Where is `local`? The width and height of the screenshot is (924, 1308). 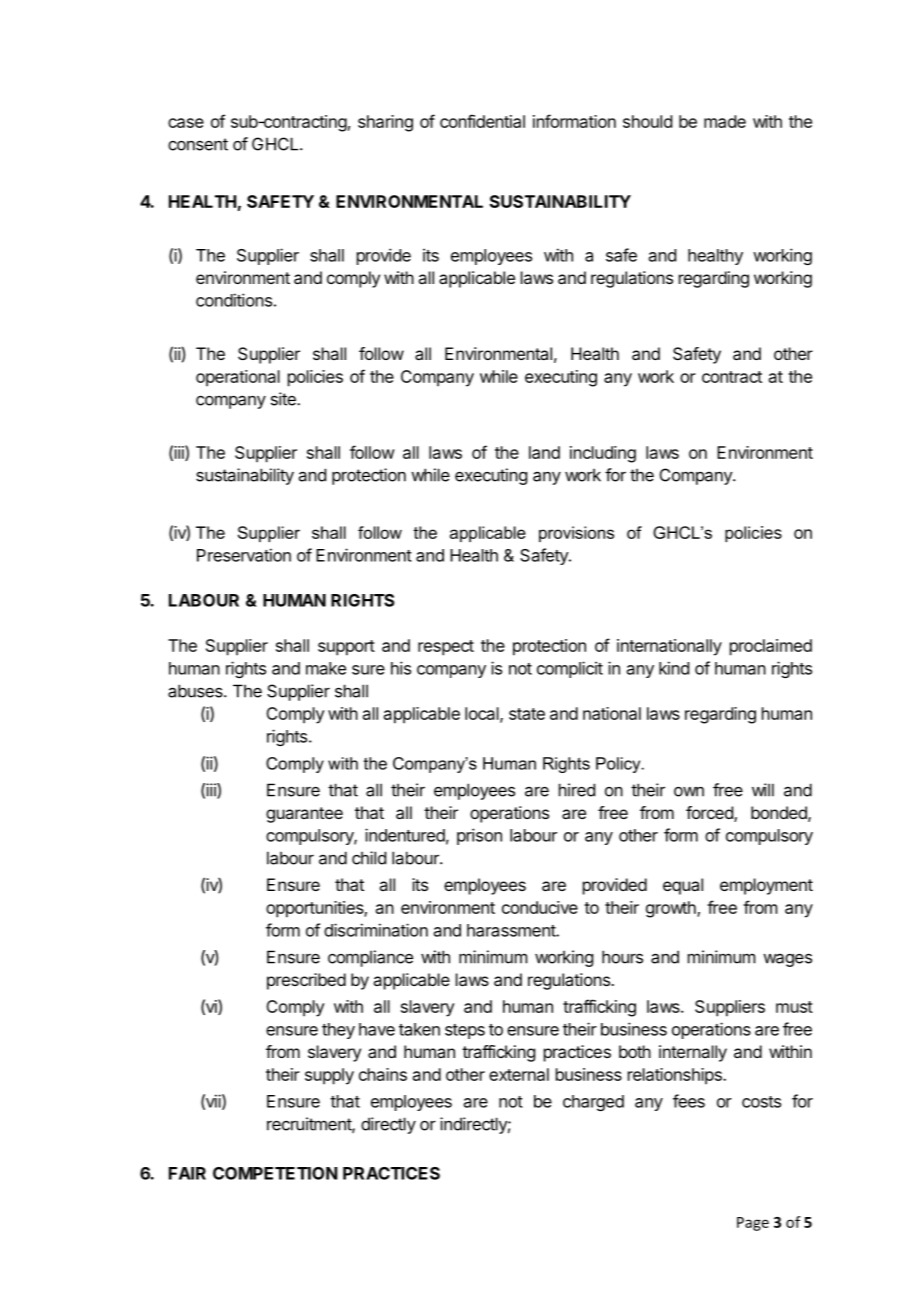 local is located at coordinates (483, 714).
